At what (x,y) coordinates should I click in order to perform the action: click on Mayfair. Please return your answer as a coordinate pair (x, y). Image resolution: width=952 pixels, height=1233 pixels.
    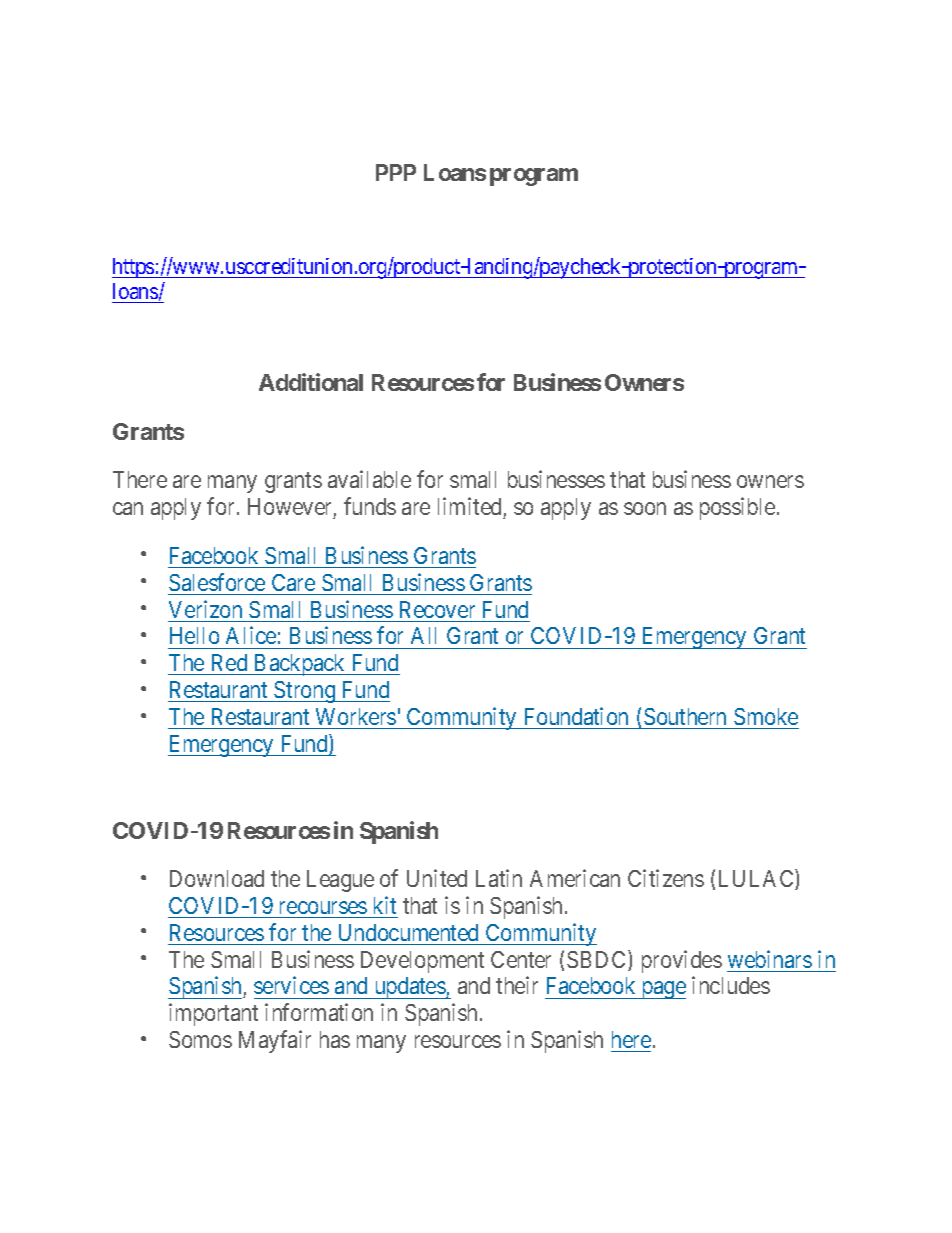
    Looking at the image, I should click on (275, 1041).
